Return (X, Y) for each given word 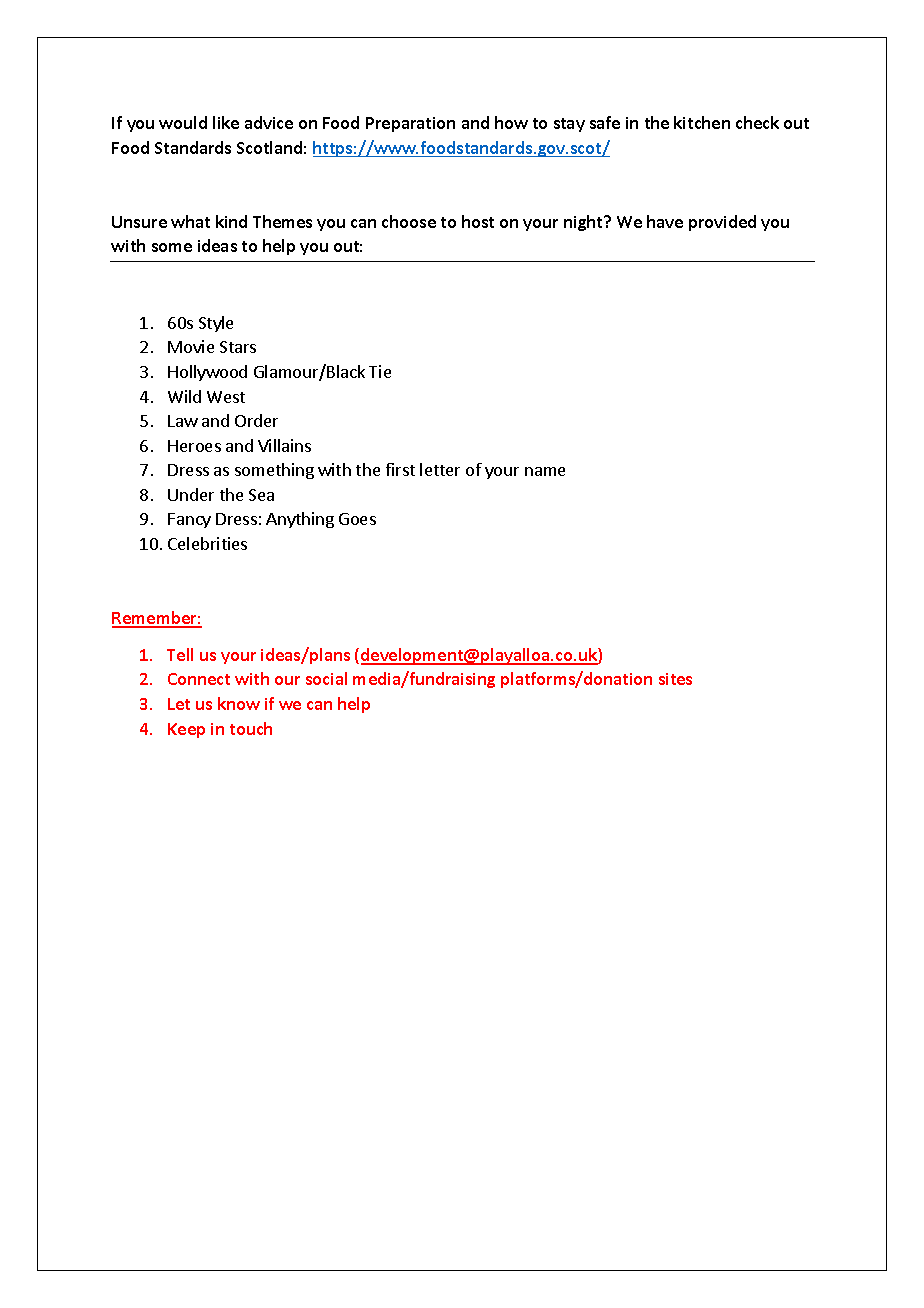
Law (183, 421)
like (226, 122)
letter (440, 469)
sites (675, 679)
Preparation (410, 124)
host (478, 221)
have (665, 221)
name (545, 471)
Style (216, 324)
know (239, 703)
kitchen (702, 122)
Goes (357, 519)
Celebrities (207, 543)
